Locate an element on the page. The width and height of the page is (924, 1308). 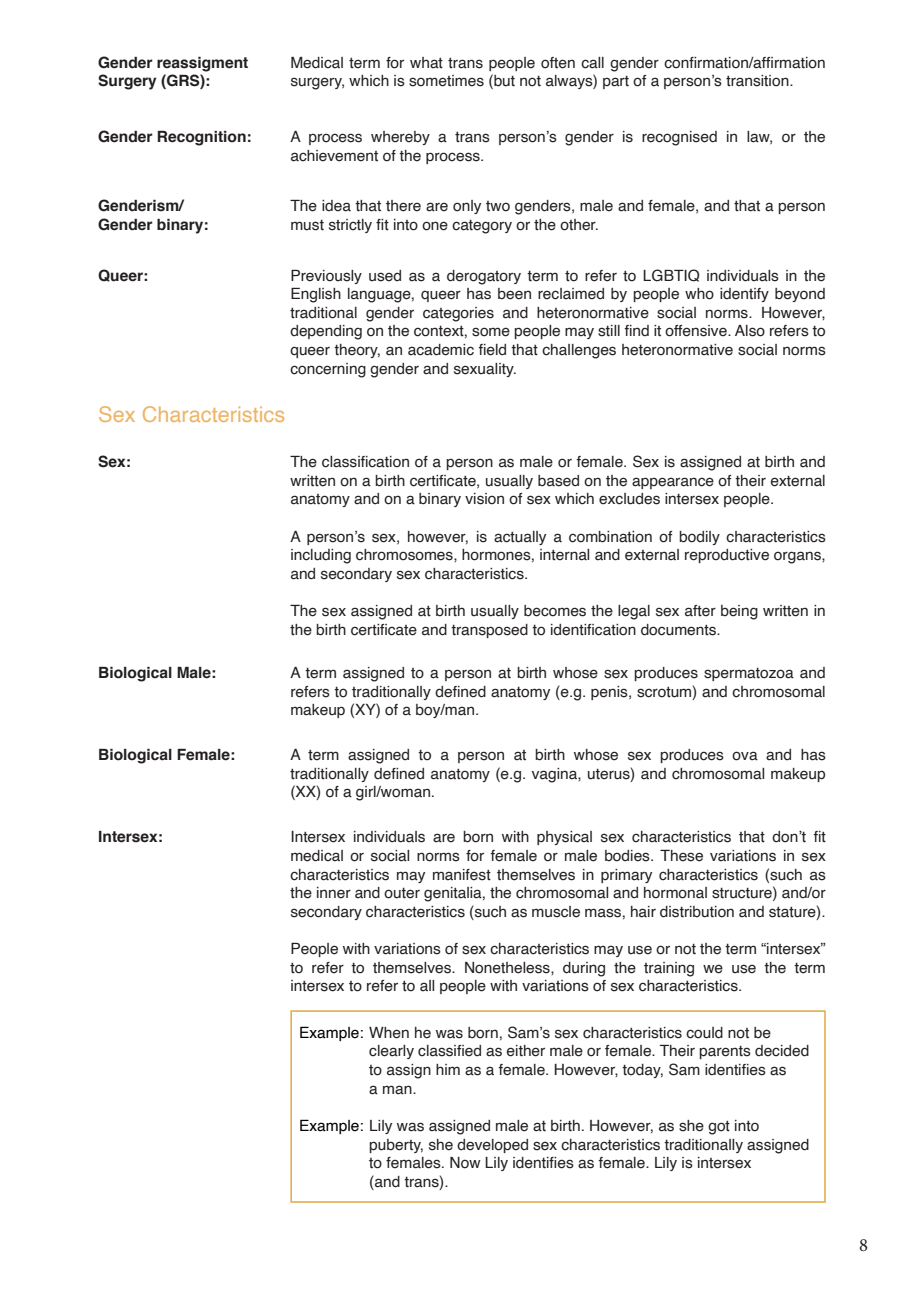
recognised is located at coordinates (679, 138).
